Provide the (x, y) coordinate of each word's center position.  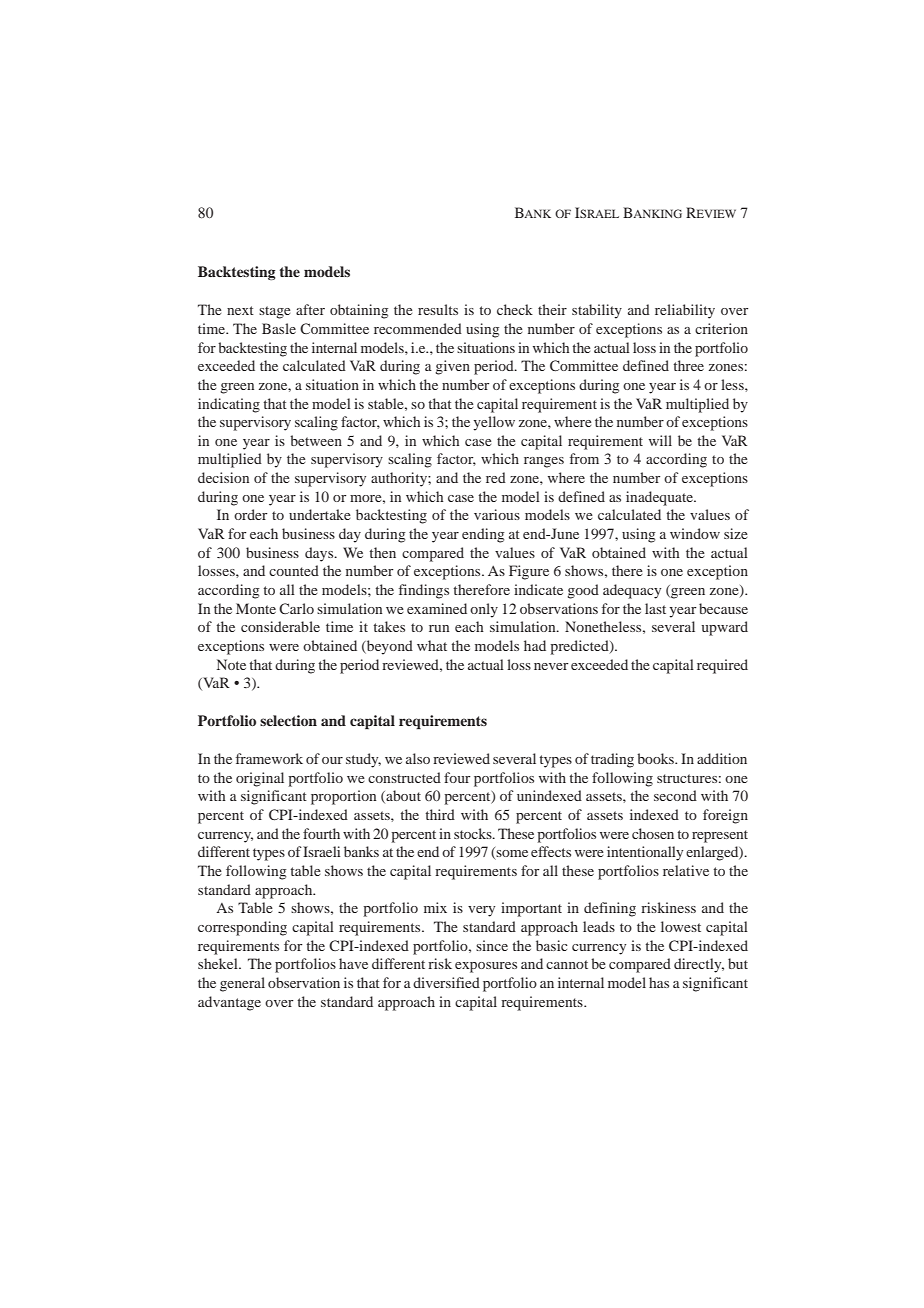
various (497, 514)
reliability (685, 311)
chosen (653, 833)
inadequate (660, 498)
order (251, 514)
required (722, 666)
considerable (280, 626)
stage (274, 312)
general (242, 984)
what (432, 645)
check (515, 309)
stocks (474, 833)
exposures (486, 967)
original (260, 779)
